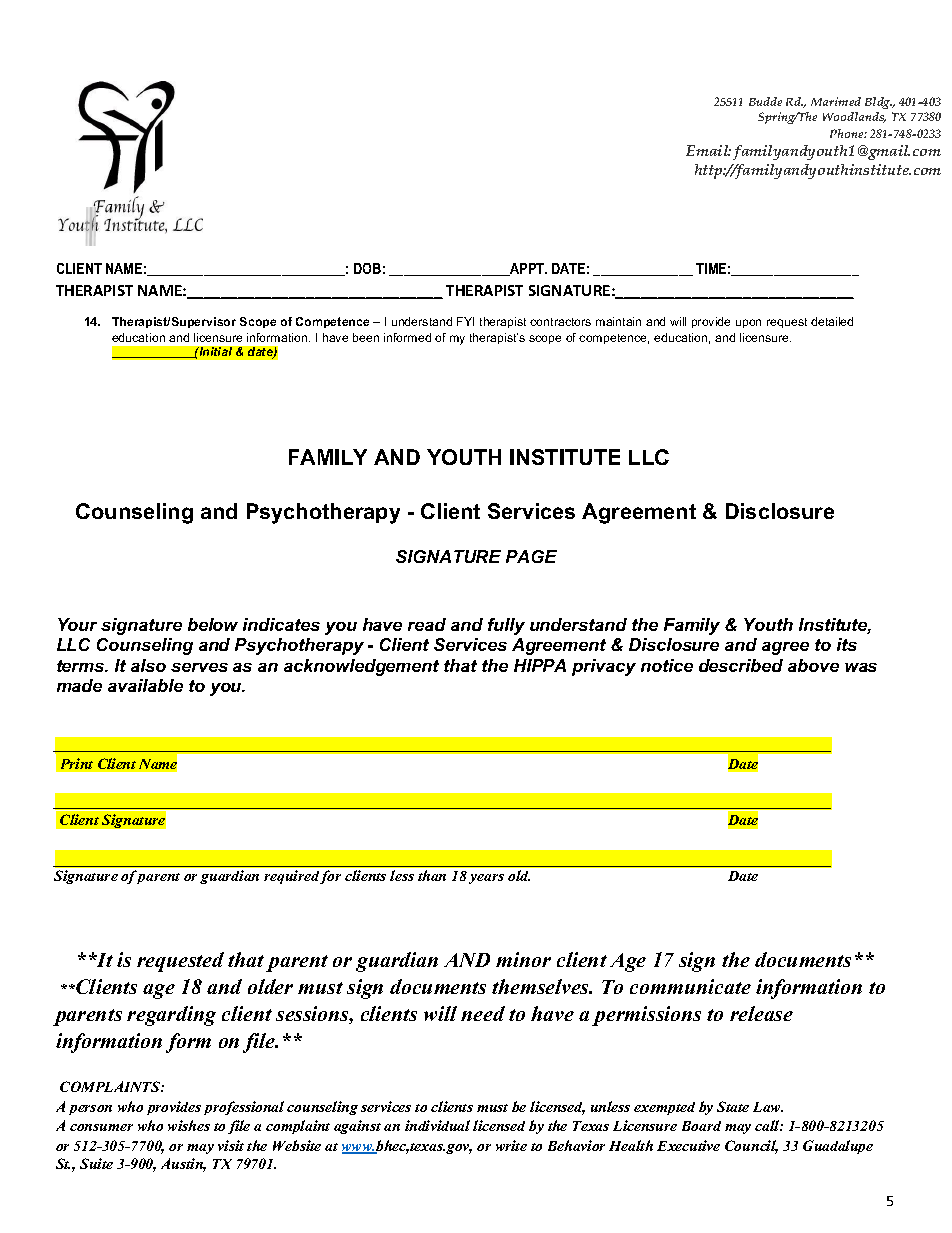  Describe the element at coordinates (854, 117) in the page. I see `Woodlands` at that location.
